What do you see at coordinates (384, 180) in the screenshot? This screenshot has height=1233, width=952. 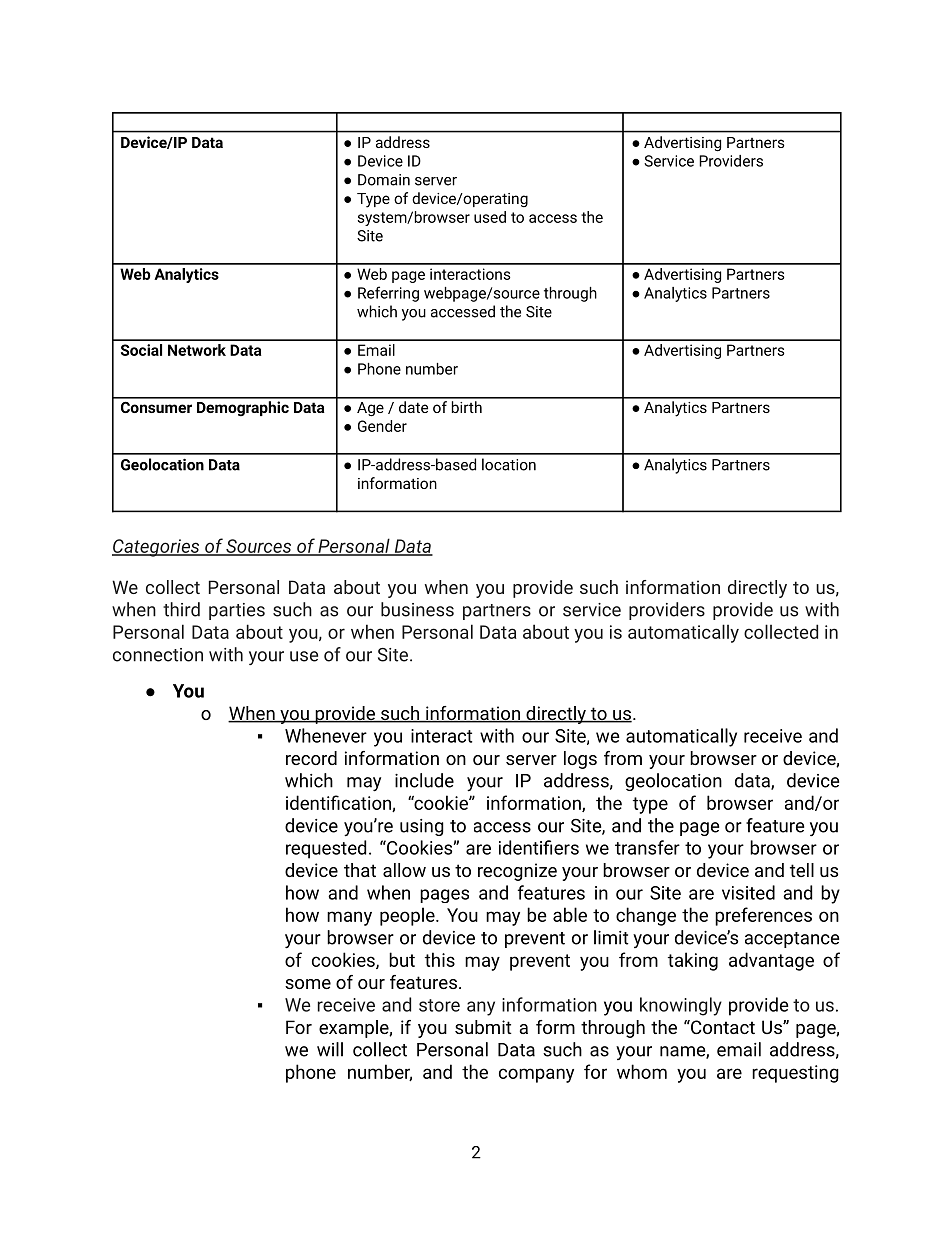 I see `Domain` at bounding box center [384, 180].
